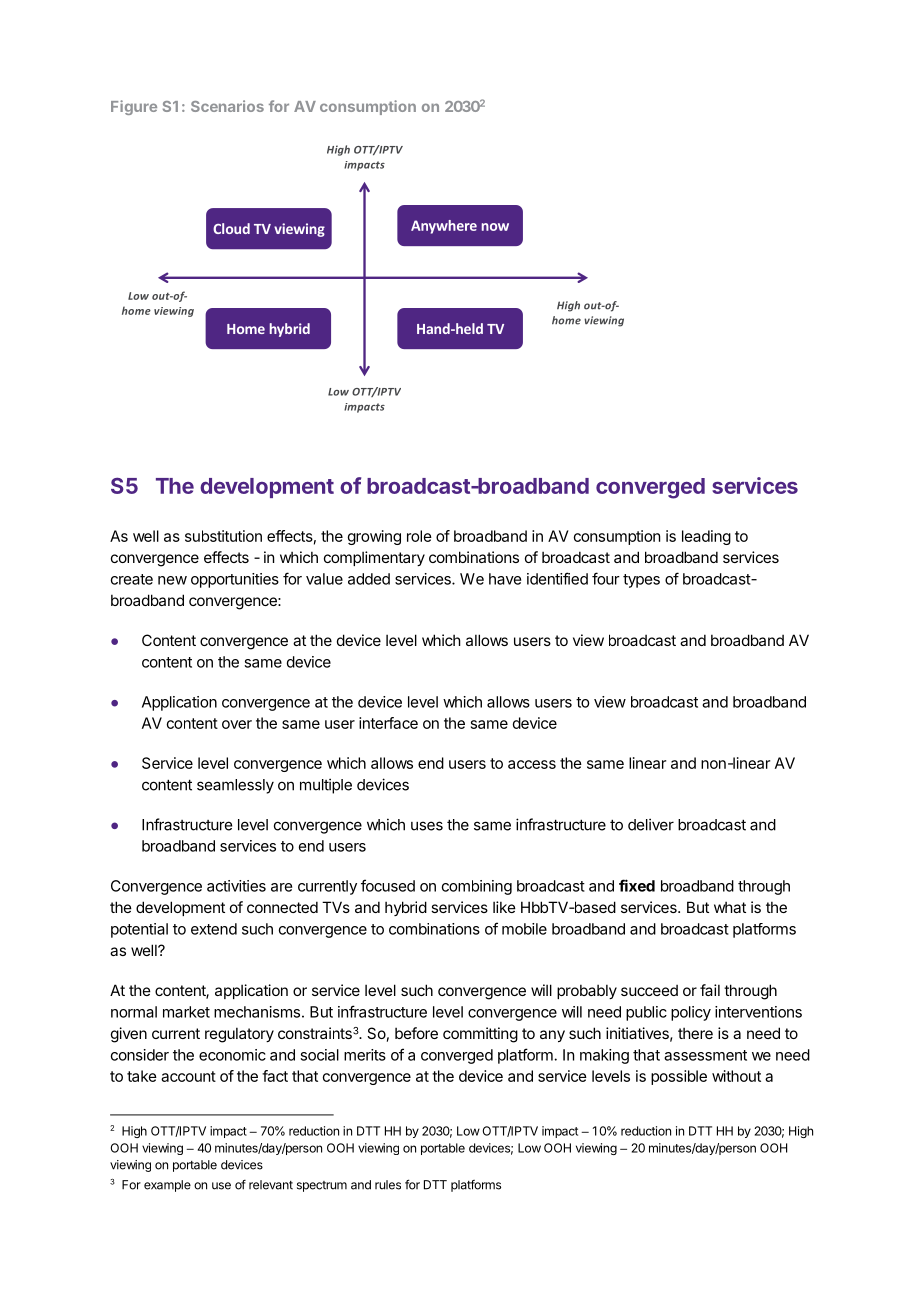 The width and height of the screenshot is (924, 1308). I want to click on example, so click(167, 1186).
